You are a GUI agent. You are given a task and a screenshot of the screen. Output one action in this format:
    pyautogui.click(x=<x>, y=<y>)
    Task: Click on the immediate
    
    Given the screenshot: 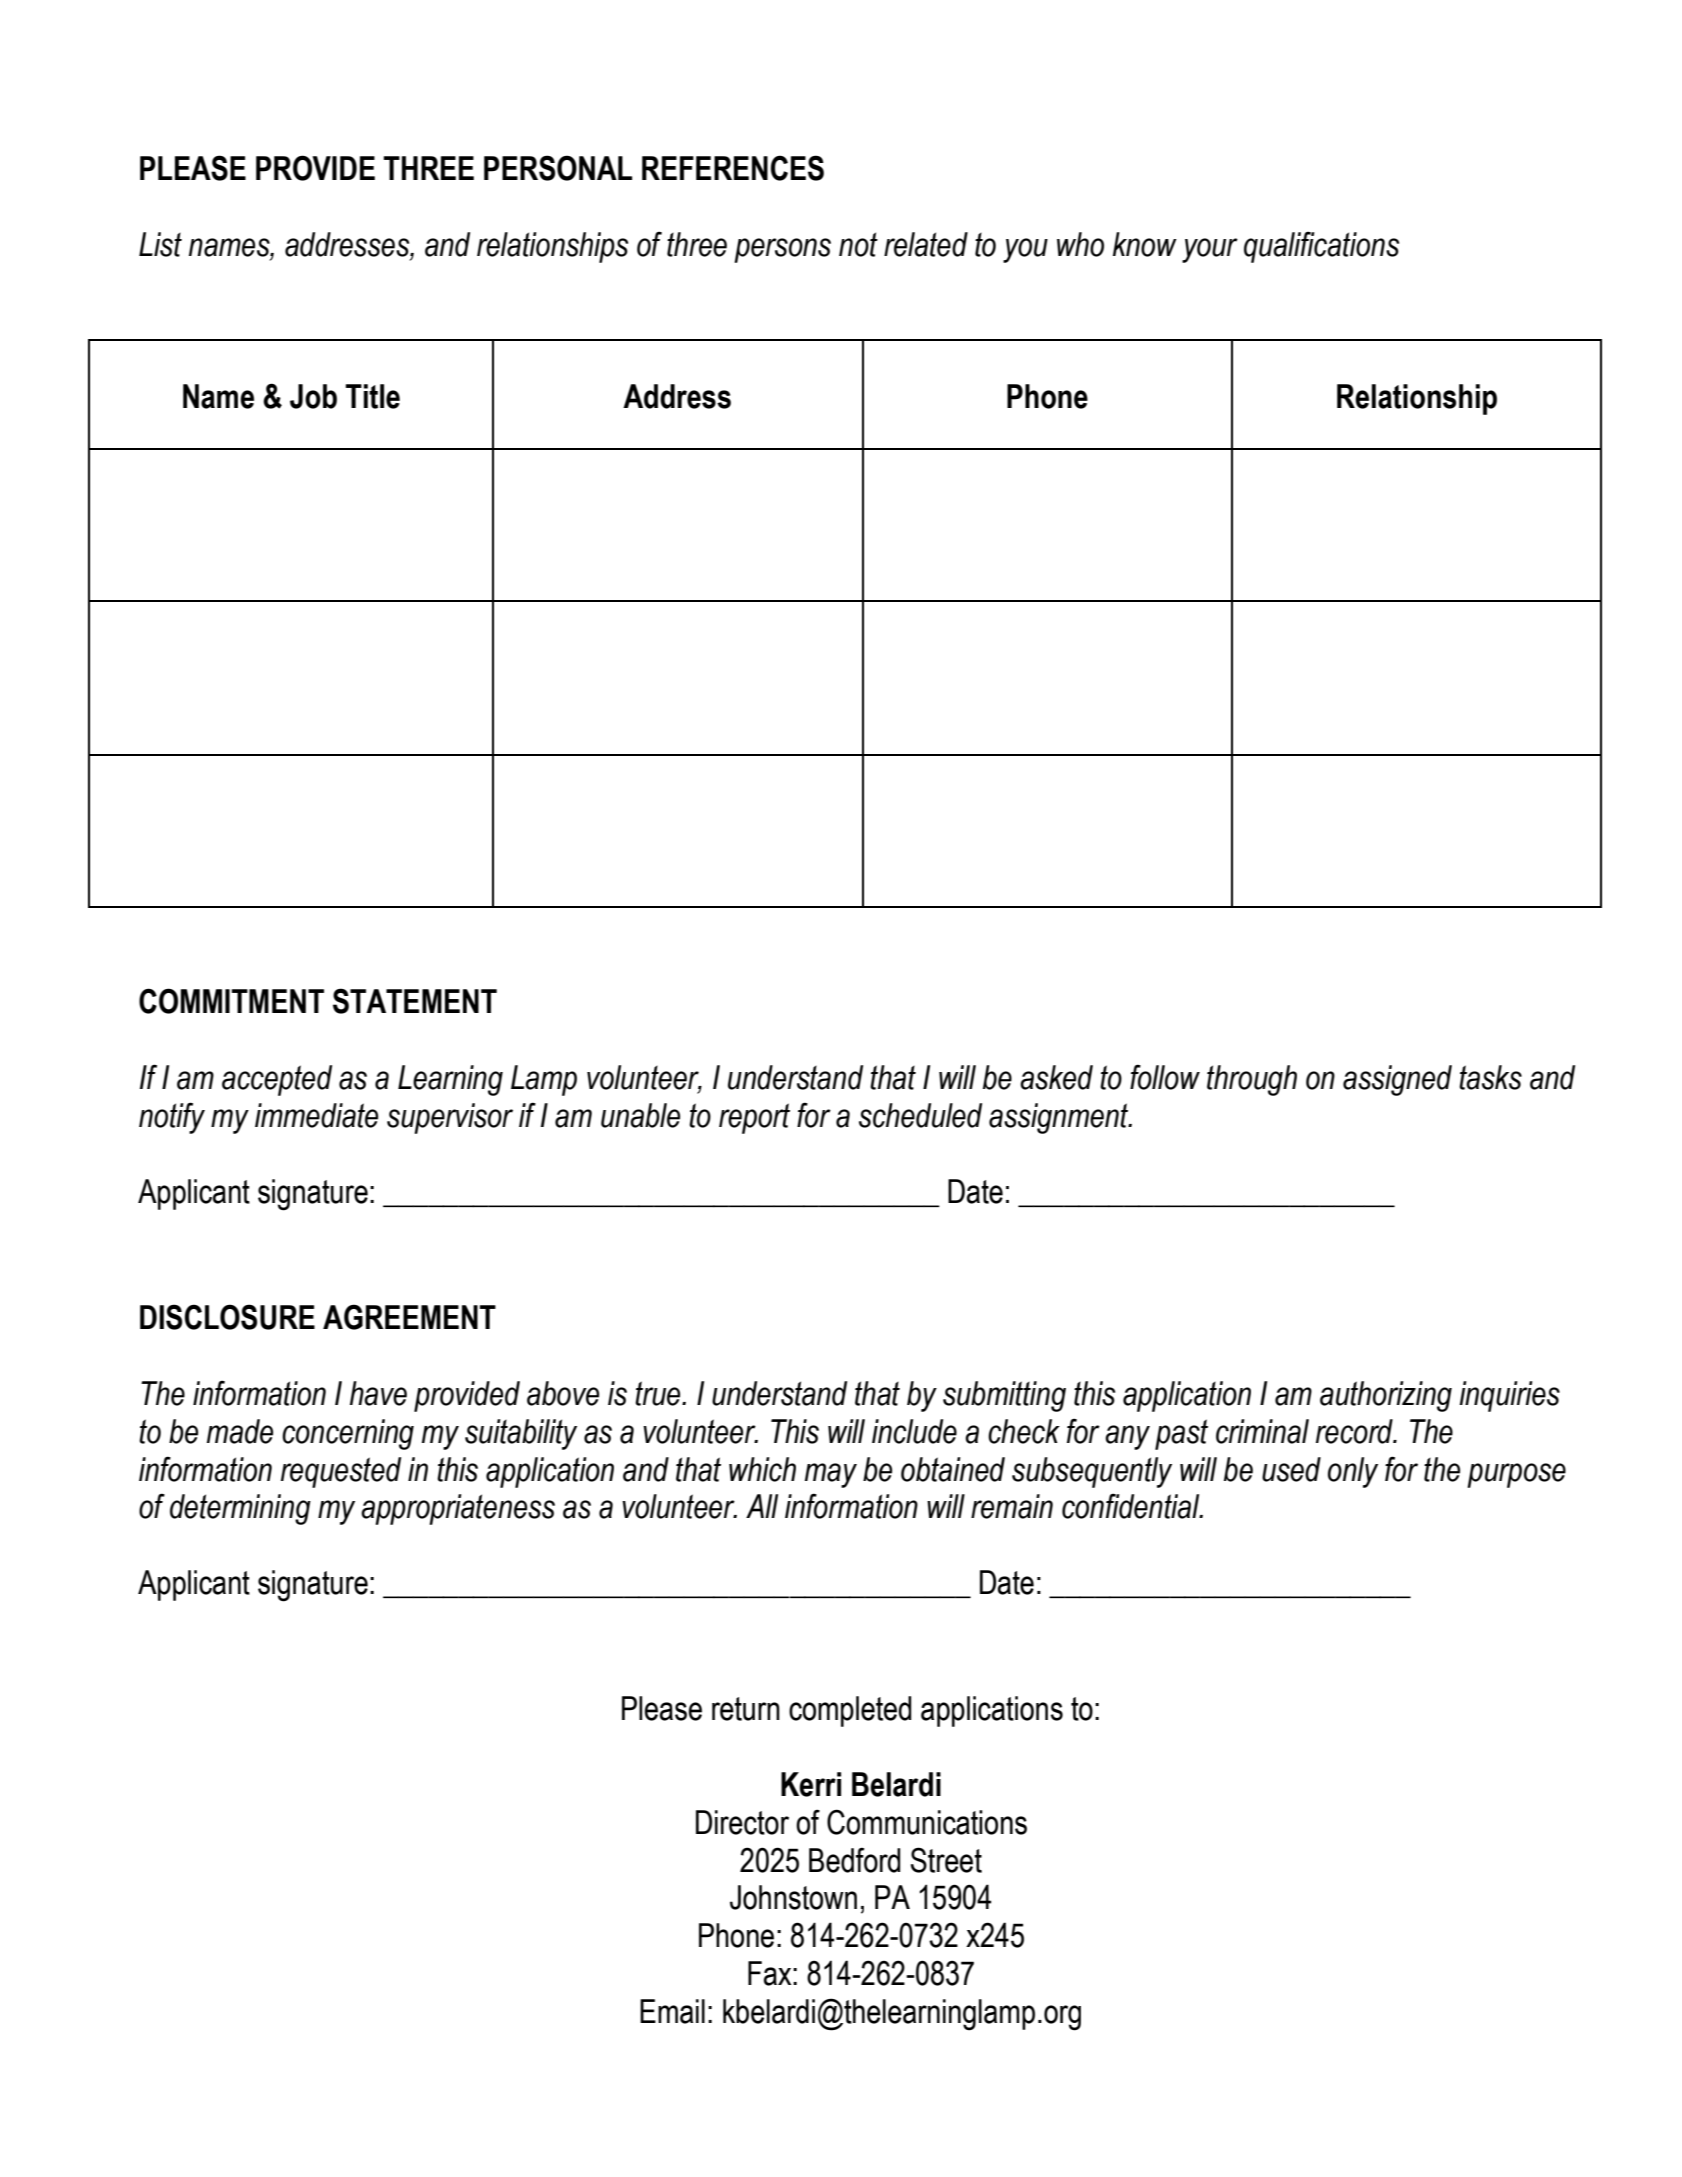 What is the action you would take?
    pyautogui.click(x=316, y=1115)
